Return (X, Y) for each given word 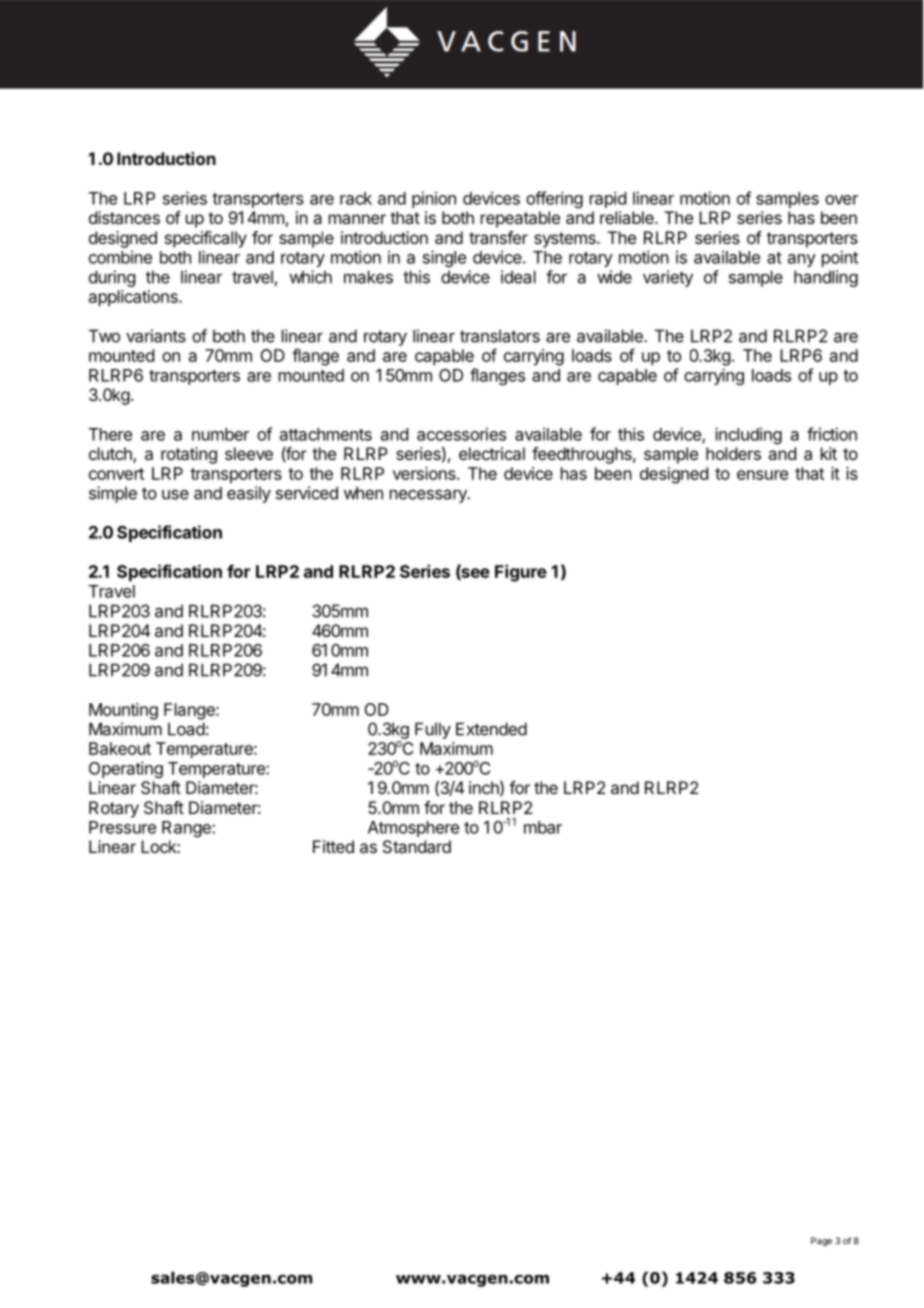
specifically (206, 239)
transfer (498, 237)
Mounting (123, 711)
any (802, 260)
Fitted (333, 846)
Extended (491, 729)
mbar (543, 827)
